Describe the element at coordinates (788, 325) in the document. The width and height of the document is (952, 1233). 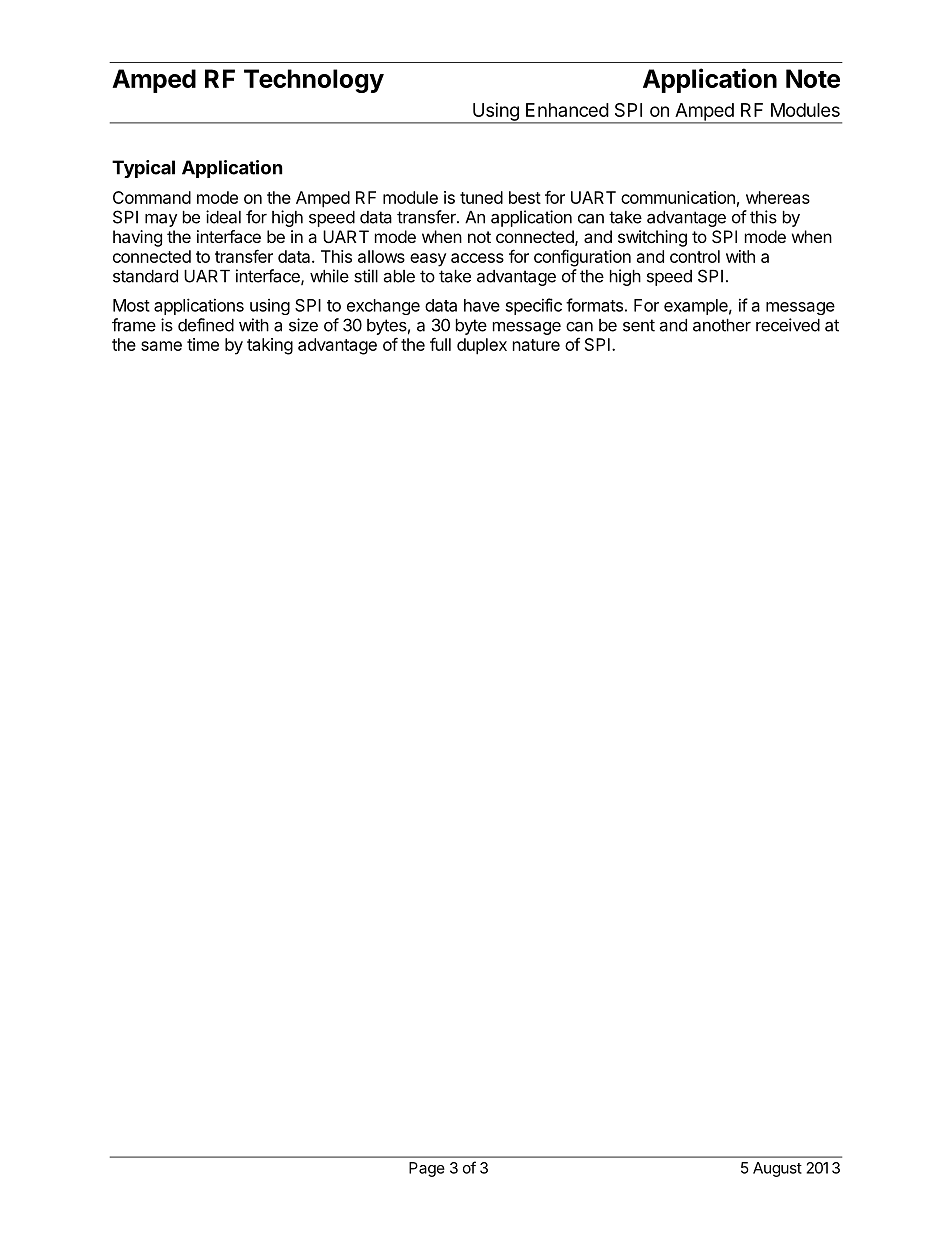
I see `received` at that location.
